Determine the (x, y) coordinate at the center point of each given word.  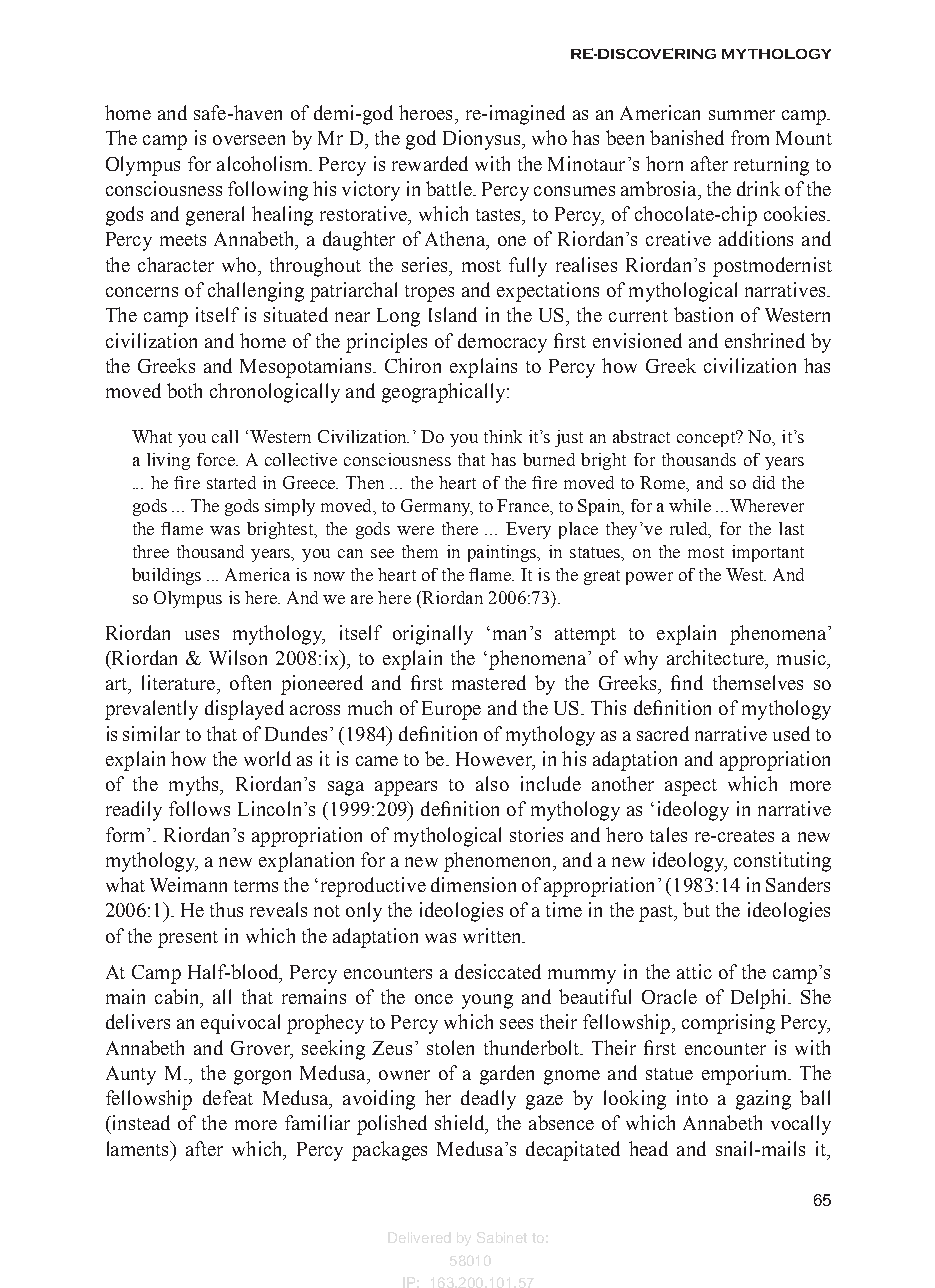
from (750, 137)
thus (226, 909)
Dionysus (481, 140)
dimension (473, 884)
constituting (782, 862)
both (184, 390)
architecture (716, 657)
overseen (249, 140)
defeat (228, 1097)
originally (433, 635)
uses (202, 635)
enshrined (765, 340)
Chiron (413, 365)
